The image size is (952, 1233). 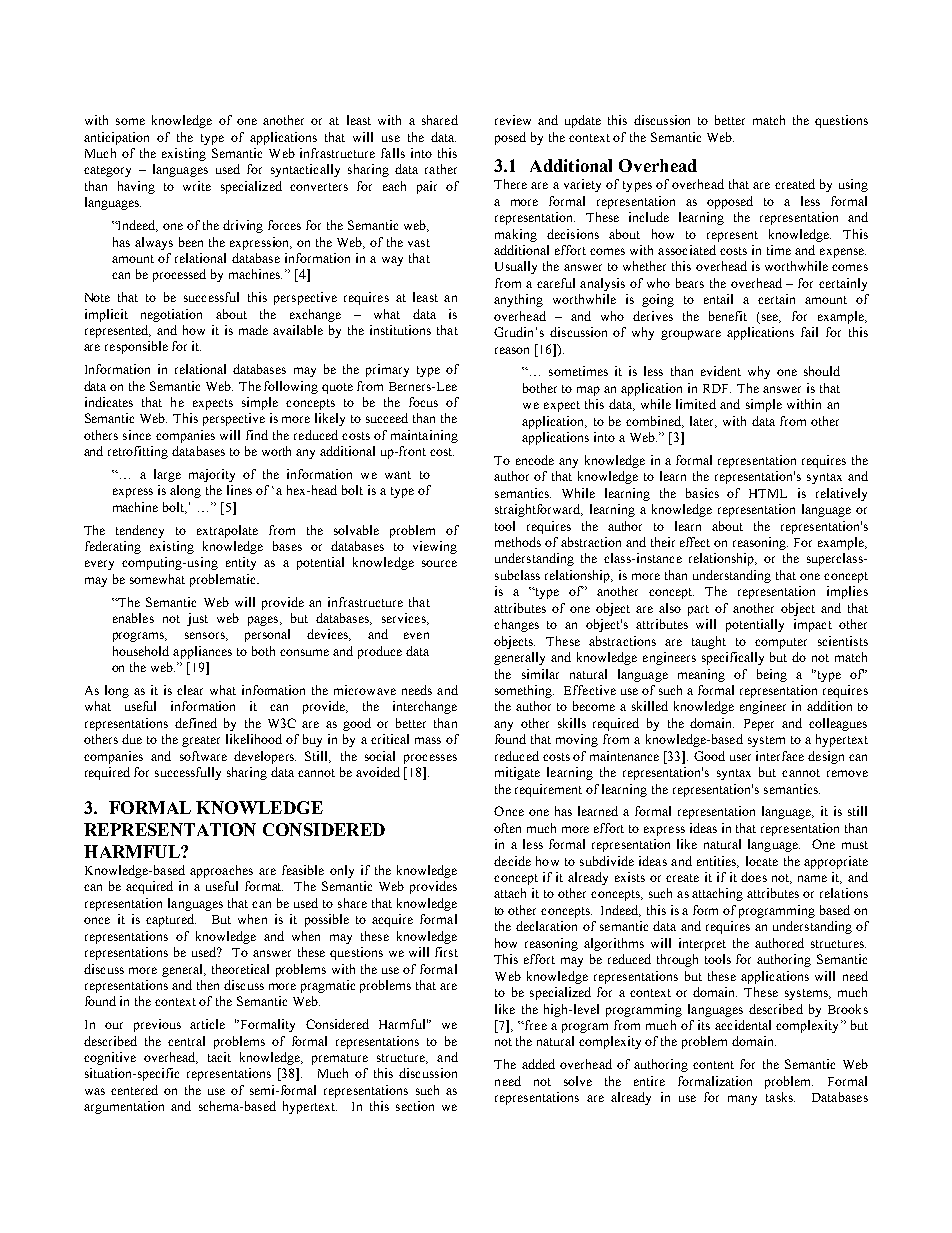 I want to click on tacit, so click(x=219, y=1057).
